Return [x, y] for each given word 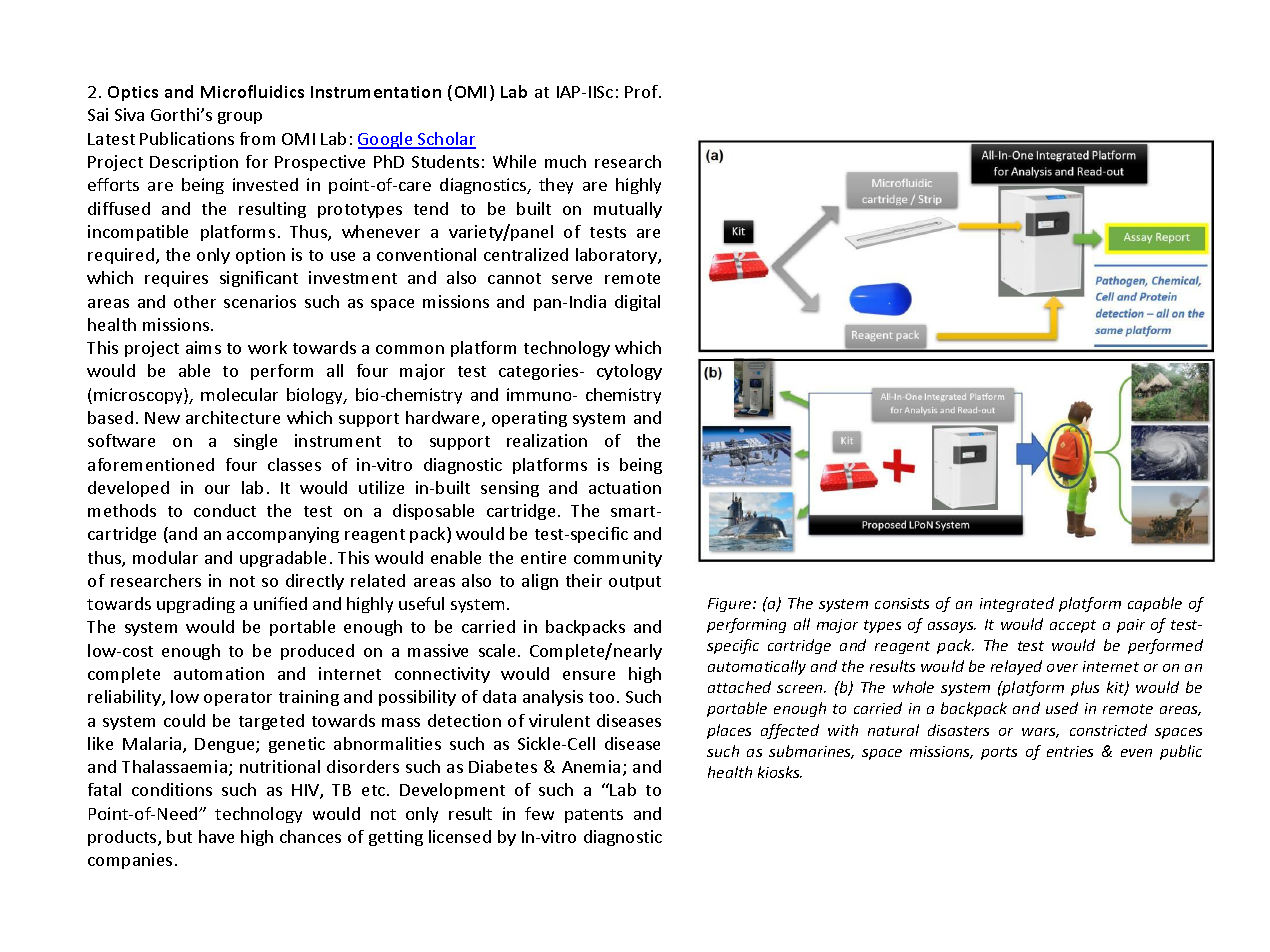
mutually [628, 210]
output [635, 583]
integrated [1017, 604]
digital [637, 303]
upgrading [196, 605]
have [216, 836]
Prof [642, 91]
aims [203, 347]
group [240, 118]
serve [572, 279]
